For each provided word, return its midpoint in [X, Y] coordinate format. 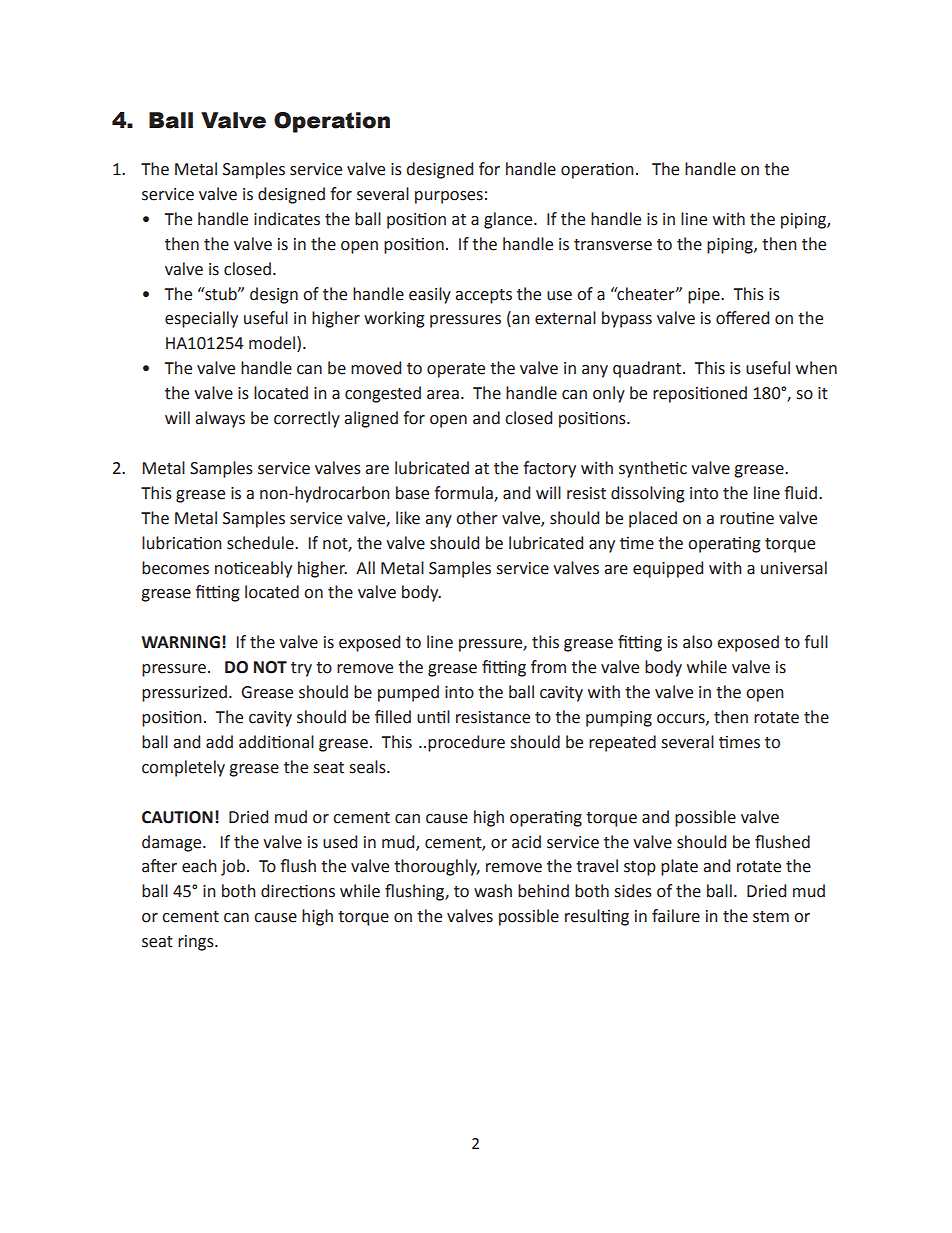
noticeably [253, 569]
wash [493, 891]
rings [197, 943]
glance [509, 220]
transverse [613, 245]
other [477, 518]
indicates [287, 219]
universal [794, 568]
